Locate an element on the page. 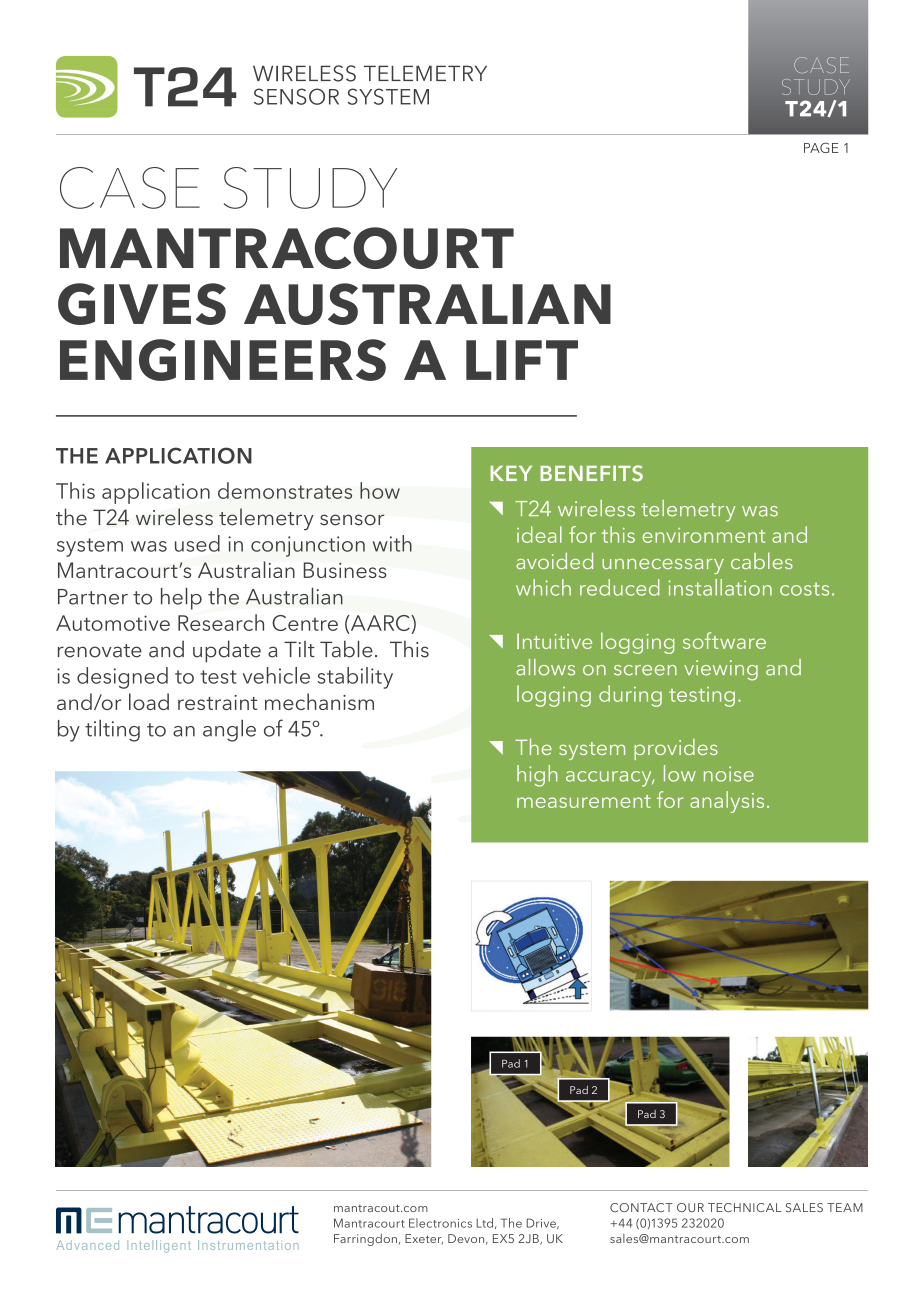 The width and height of the document is (924, 1308). cables is located at coordinates (762, 560).
